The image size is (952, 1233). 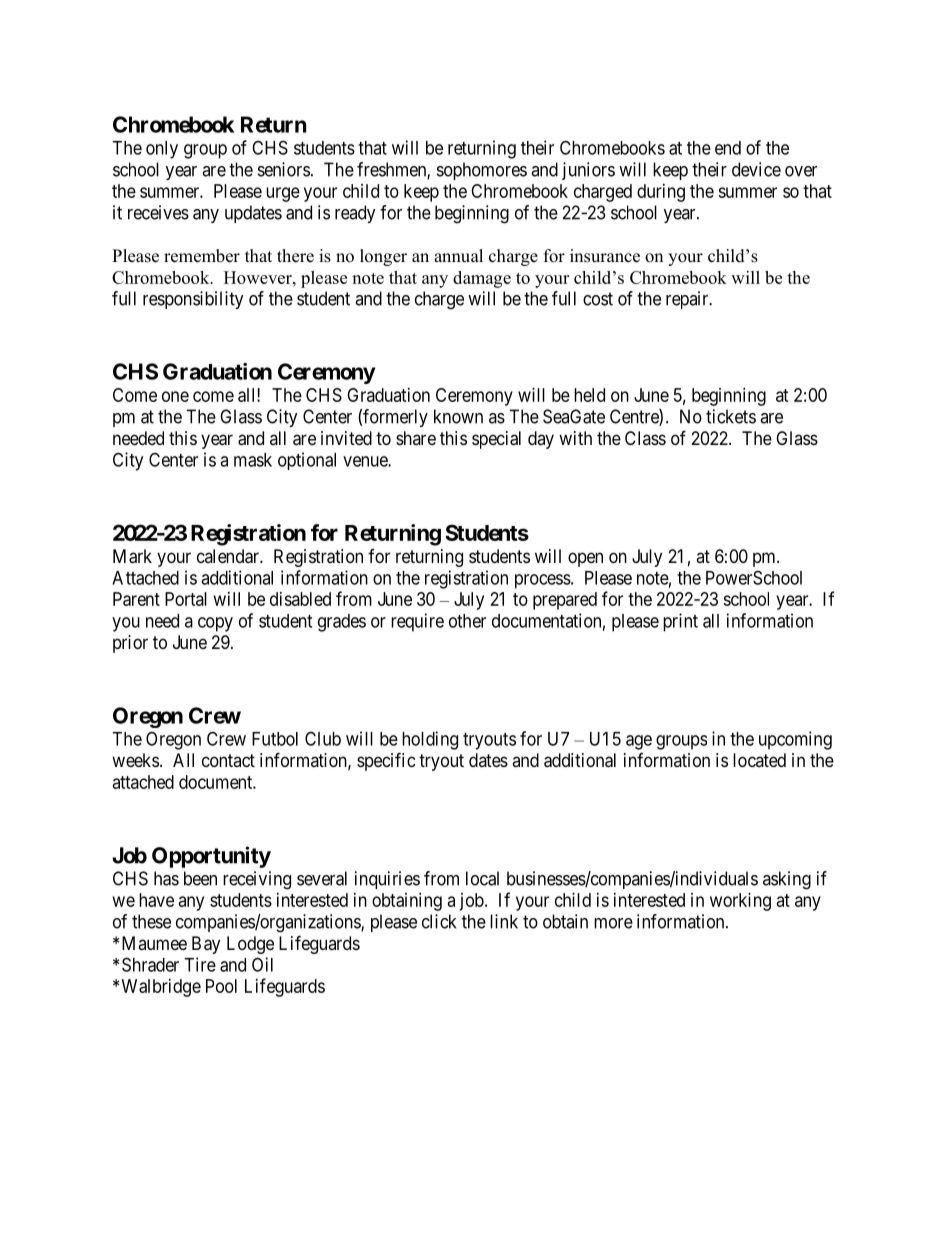 I want to click on holding, so click(x=430, y=740).
